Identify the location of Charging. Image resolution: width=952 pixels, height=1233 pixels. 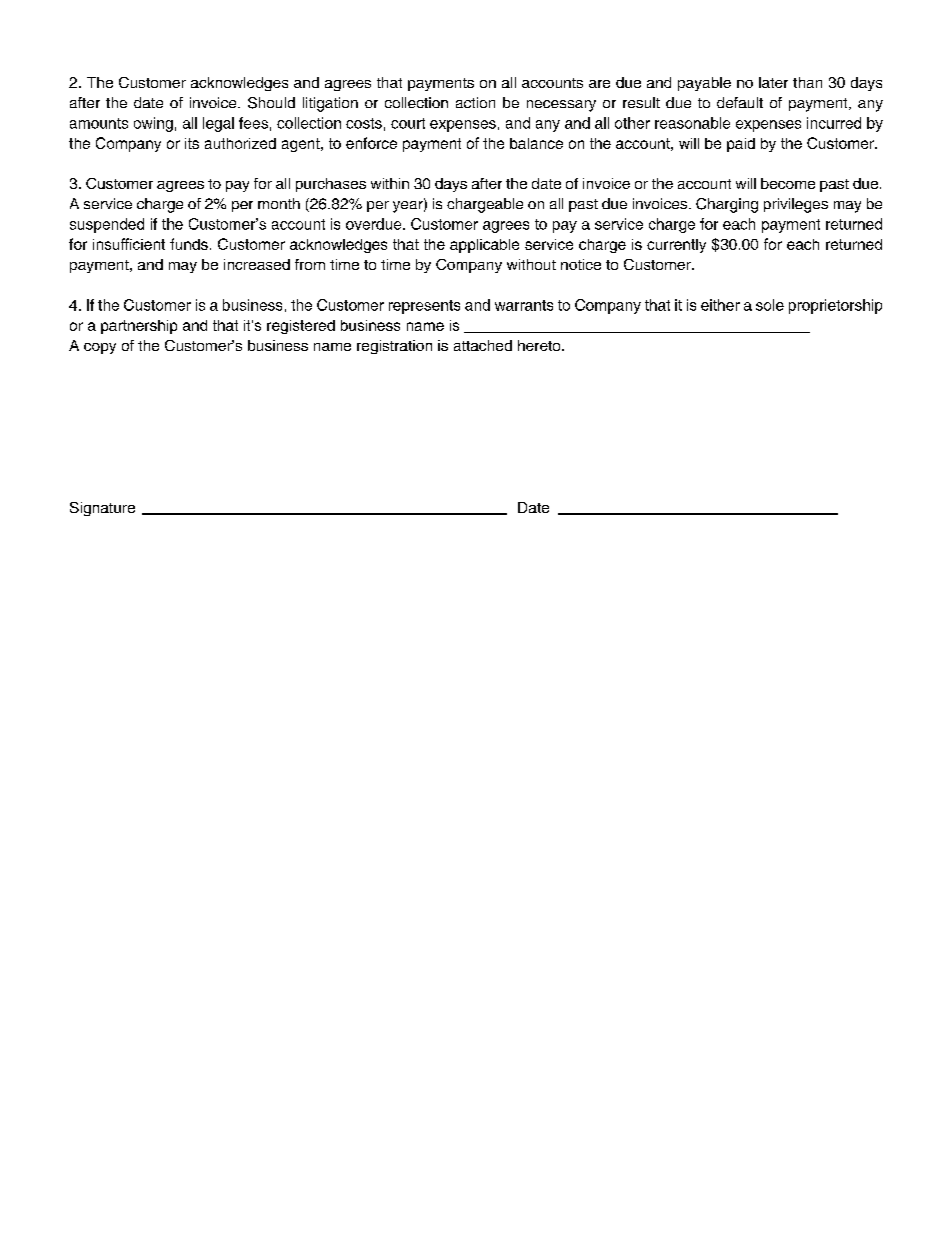
(727, 205).
